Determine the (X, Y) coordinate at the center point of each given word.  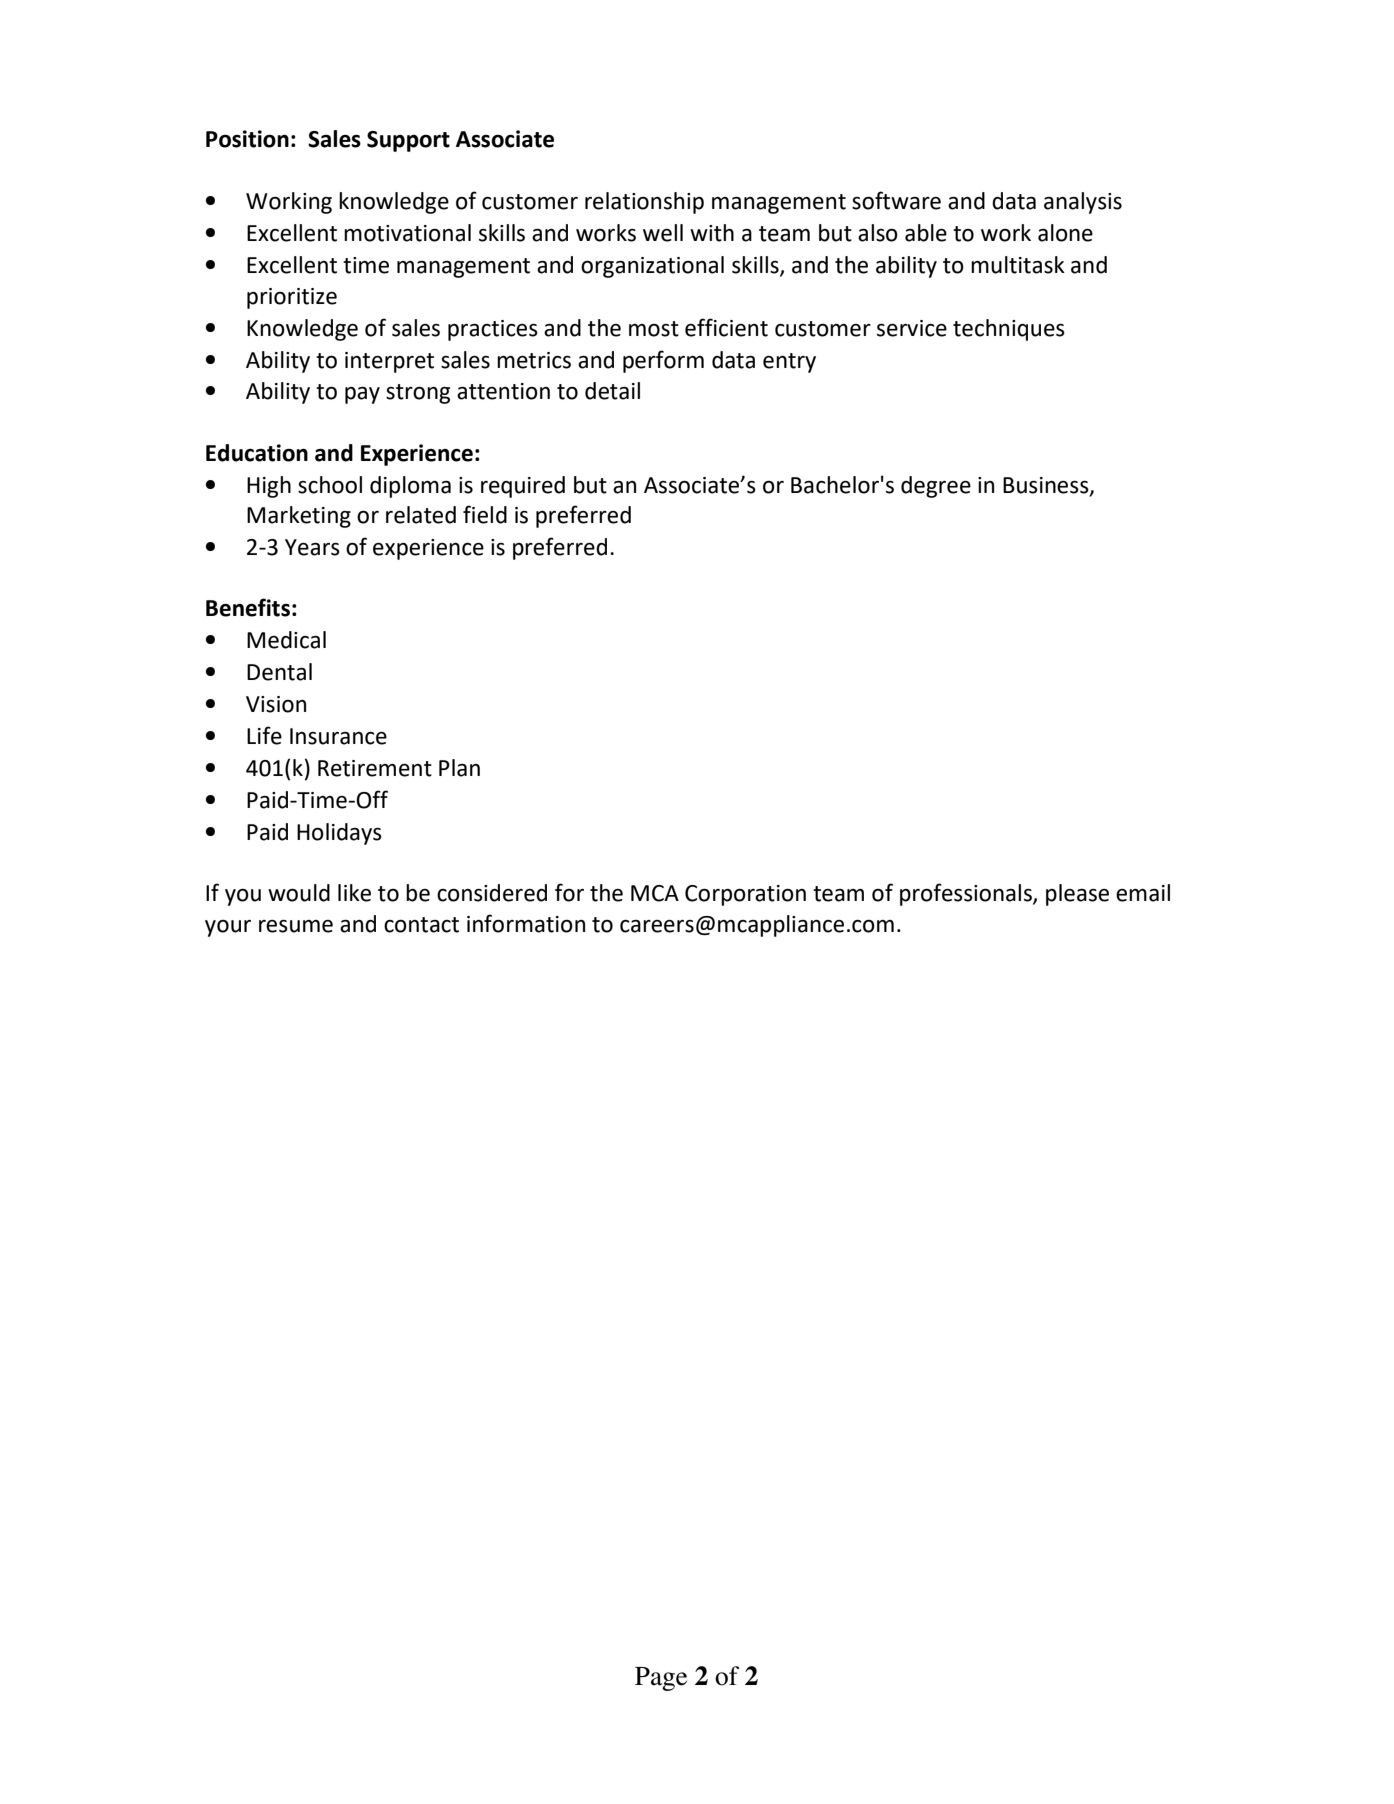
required (523, 487)
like (354, 893)
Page (661, 1679)
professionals (967, 894)
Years (312, 547)
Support (408, 141)
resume (296, 926)
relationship (644, 203)
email (1143, 893)
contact (421, 925)
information (526, 923)
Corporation (745, 895)
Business (1047, 486)
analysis (1083, 203)
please (1077, 895)
